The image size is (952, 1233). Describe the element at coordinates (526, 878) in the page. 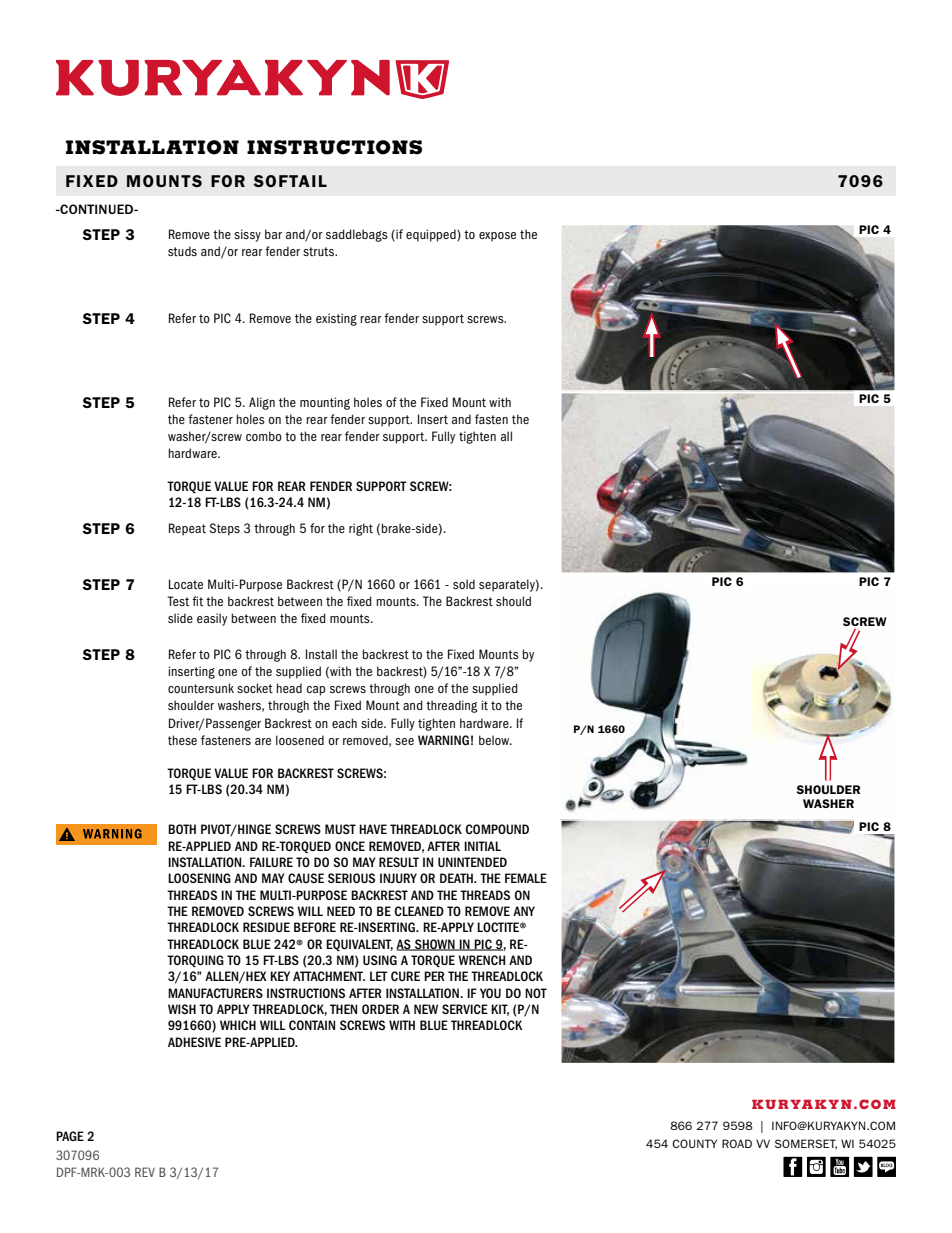

I see `FEMALE` at that location.
